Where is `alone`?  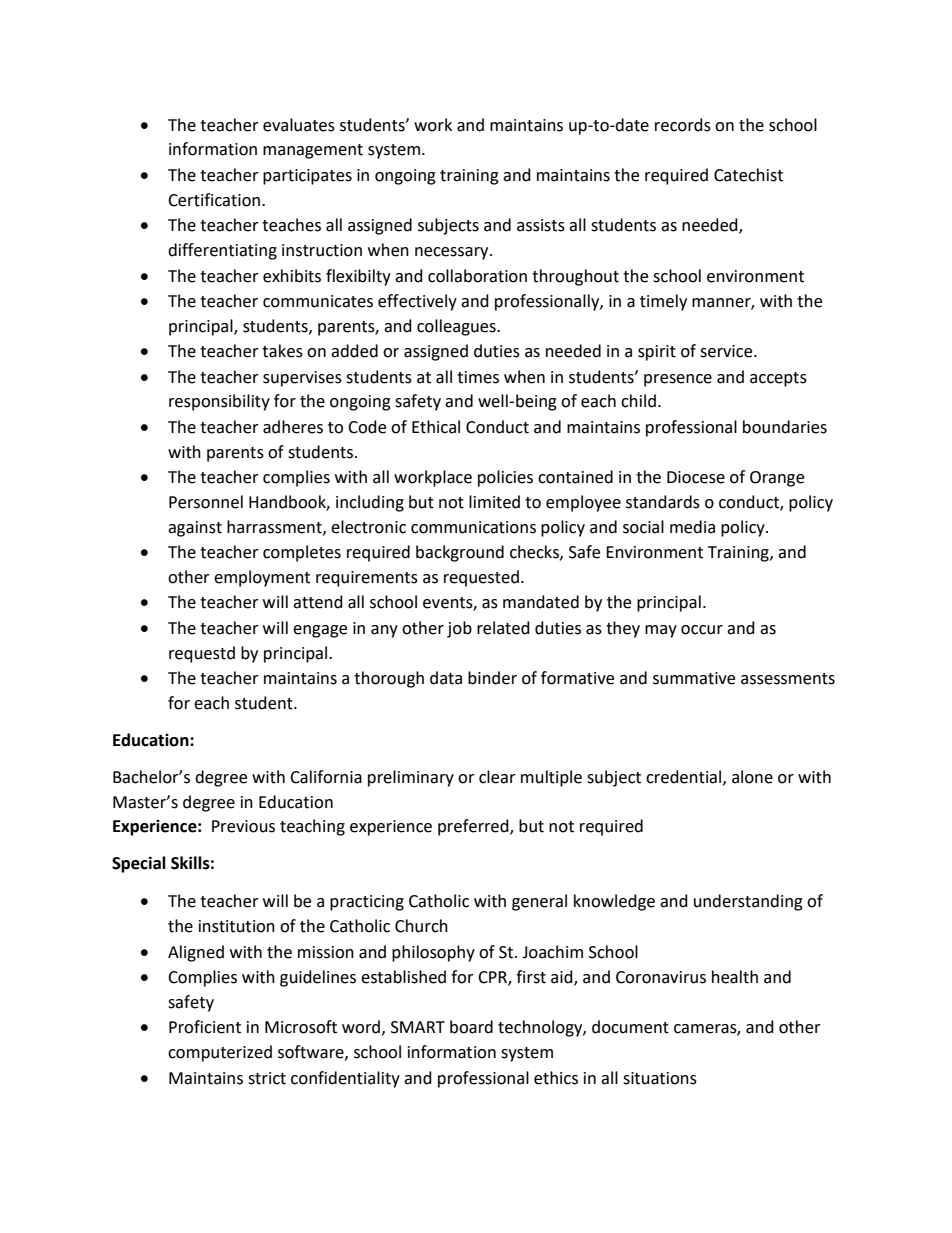 alone is located at coordinates (752, 777).
